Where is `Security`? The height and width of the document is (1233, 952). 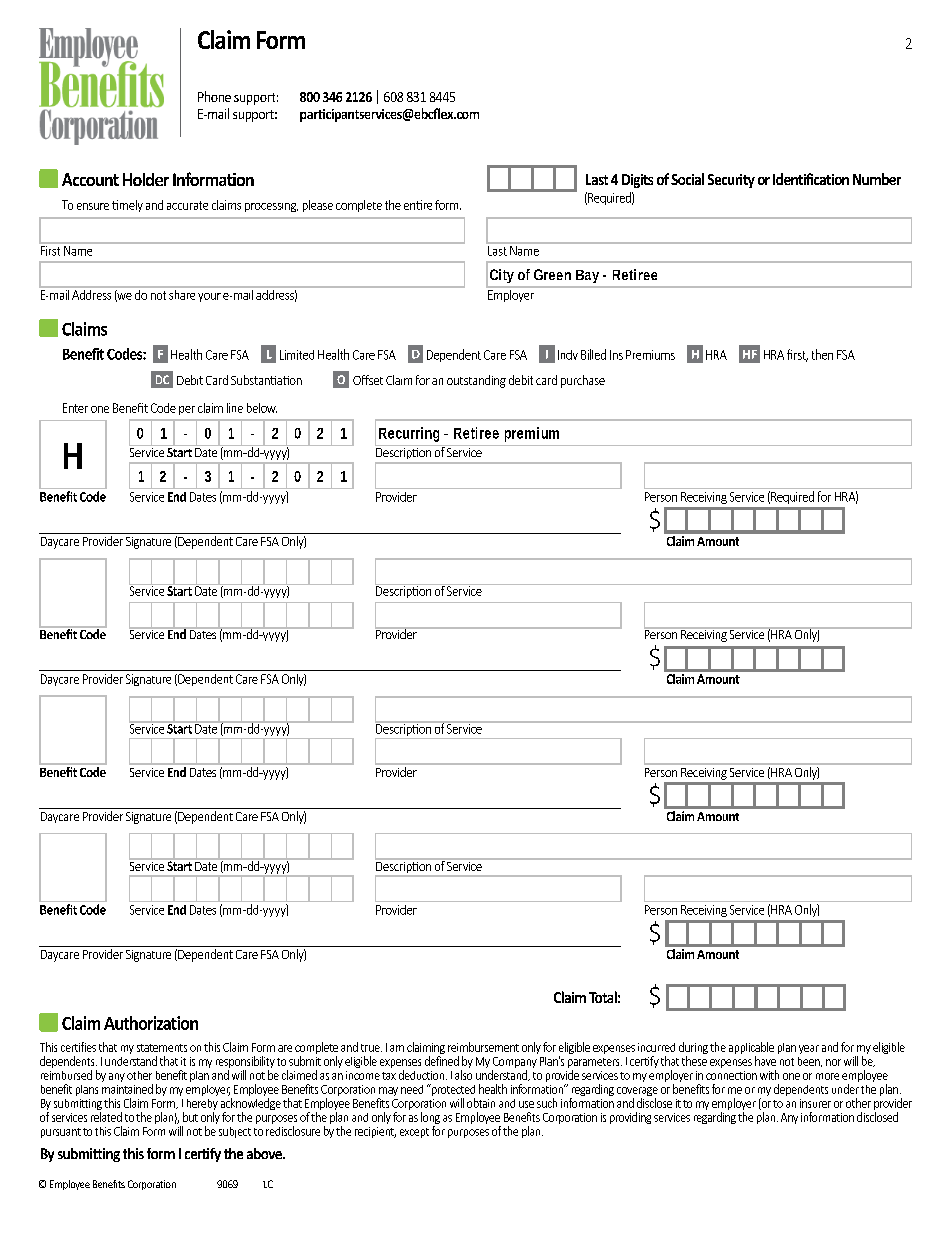
Security is located at coordinates (731, 181).
